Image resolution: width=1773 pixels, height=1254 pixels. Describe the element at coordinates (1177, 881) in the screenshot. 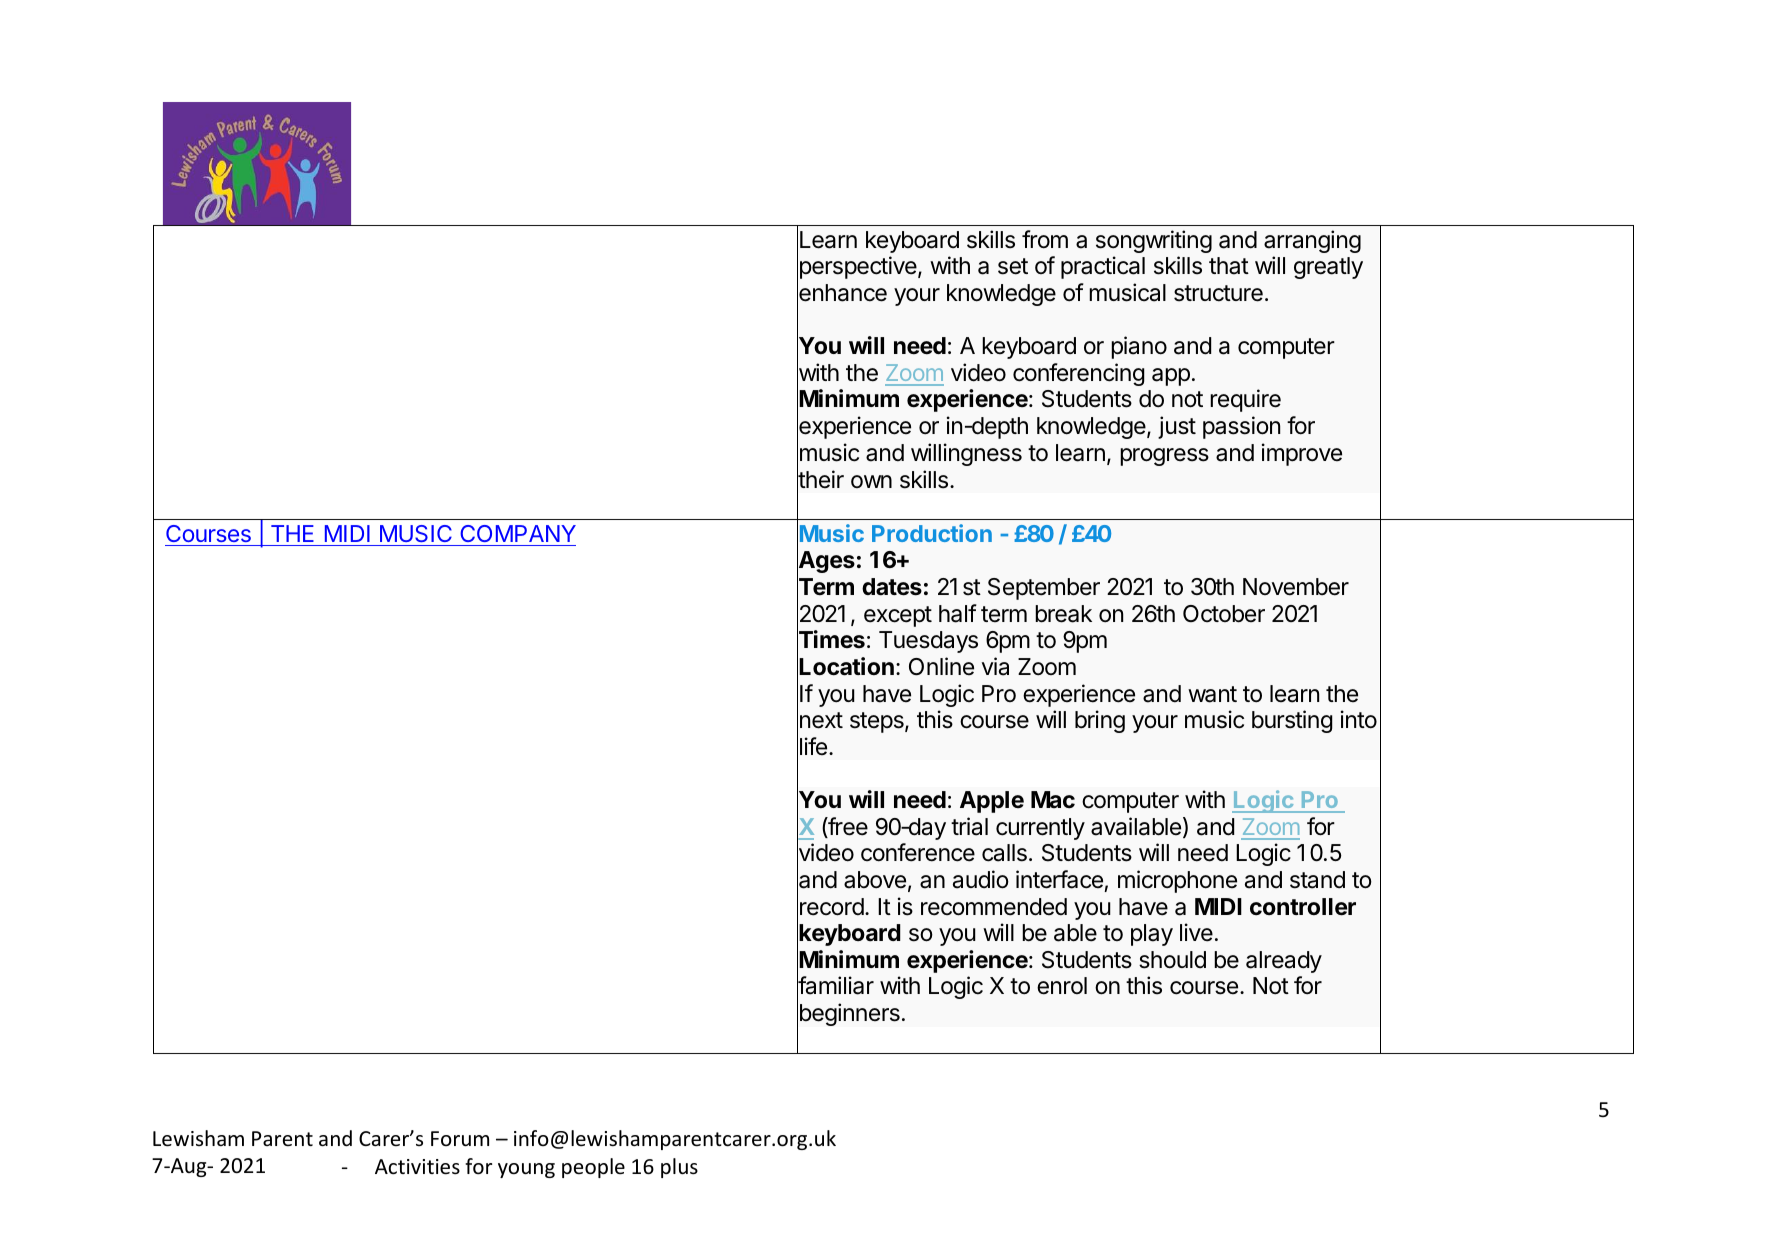

I see `microphone` at that location.
